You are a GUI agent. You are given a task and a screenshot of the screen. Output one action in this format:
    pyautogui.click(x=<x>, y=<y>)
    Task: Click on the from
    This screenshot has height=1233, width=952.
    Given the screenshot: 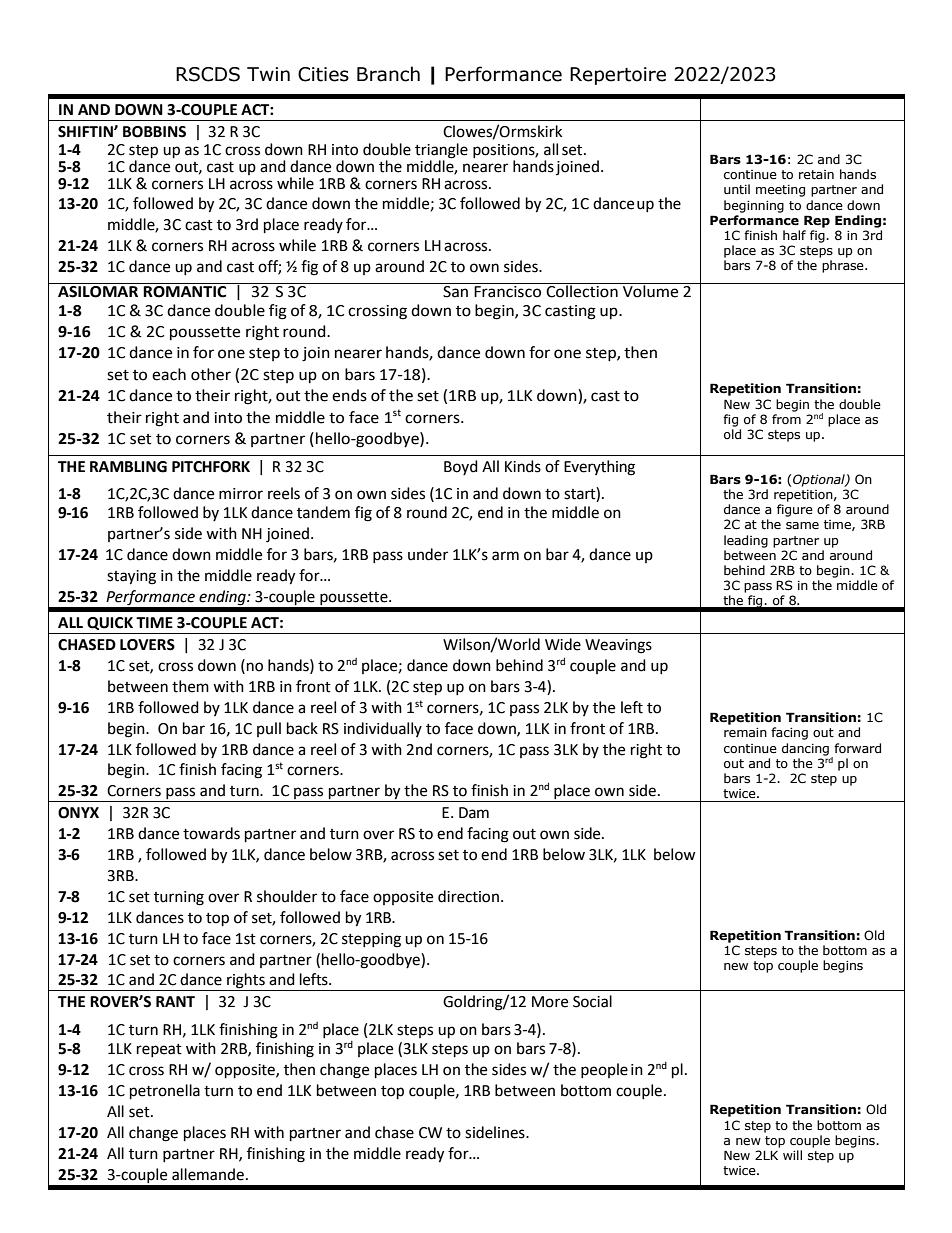 What is the action you would take?
    pyautogui.click(x=786, y=419)
